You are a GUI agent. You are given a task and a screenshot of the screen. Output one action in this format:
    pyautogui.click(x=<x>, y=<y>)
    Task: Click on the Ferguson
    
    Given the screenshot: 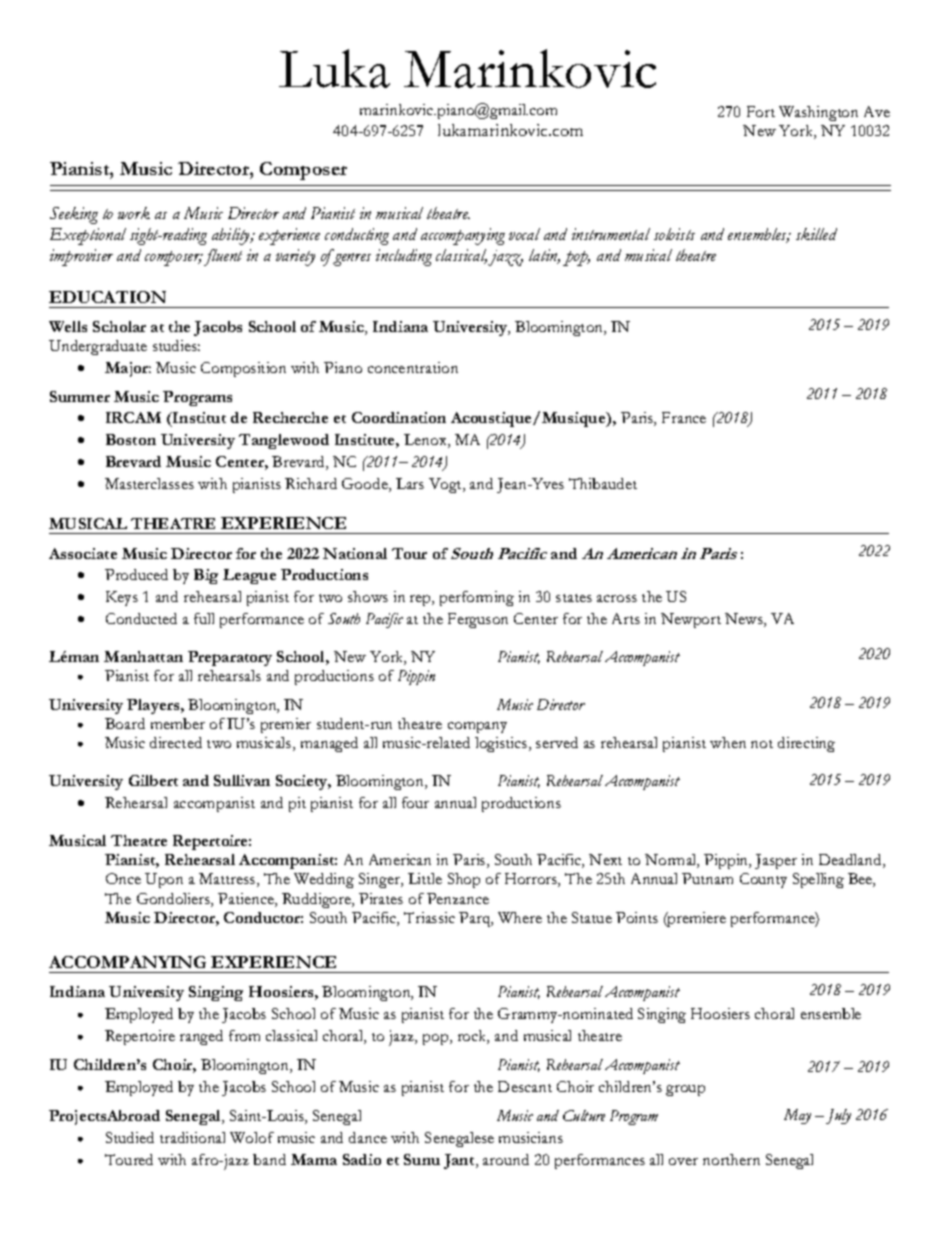 What is the action you would take?
    pyautogui.click(x=478, y=620)
